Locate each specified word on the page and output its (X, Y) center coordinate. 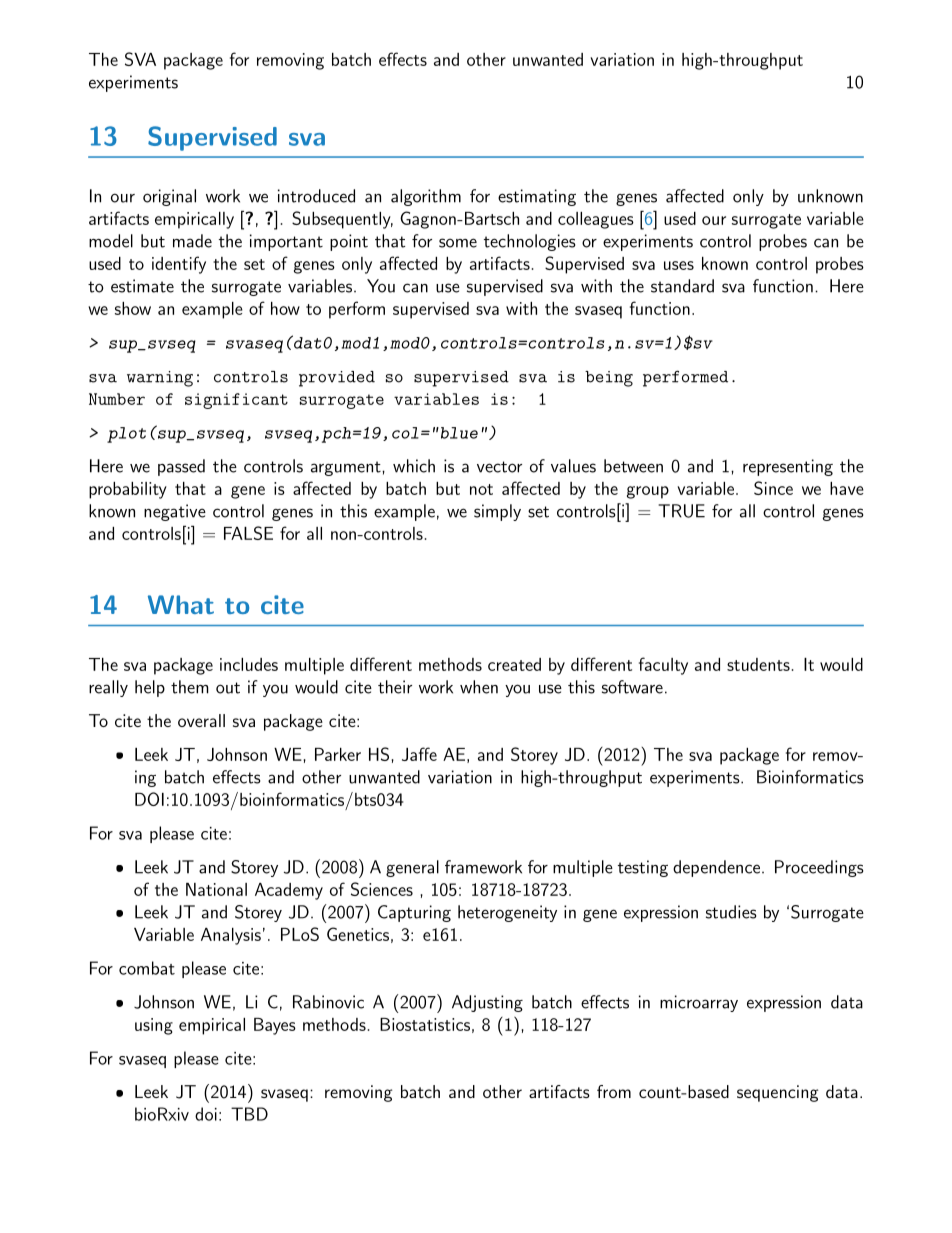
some (458, 243)
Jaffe (419, 754)
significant (236, 401)
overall (201, 720)
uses (679, 265)
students (758, 664)
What (181, 604)
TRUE (681, 511)
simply (497, 512)
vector (499, 467)
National (216, 889)
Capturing (414, 913)
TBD (249, 1114)
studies (731, 912)
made (192, 241)
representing (788, 467)
